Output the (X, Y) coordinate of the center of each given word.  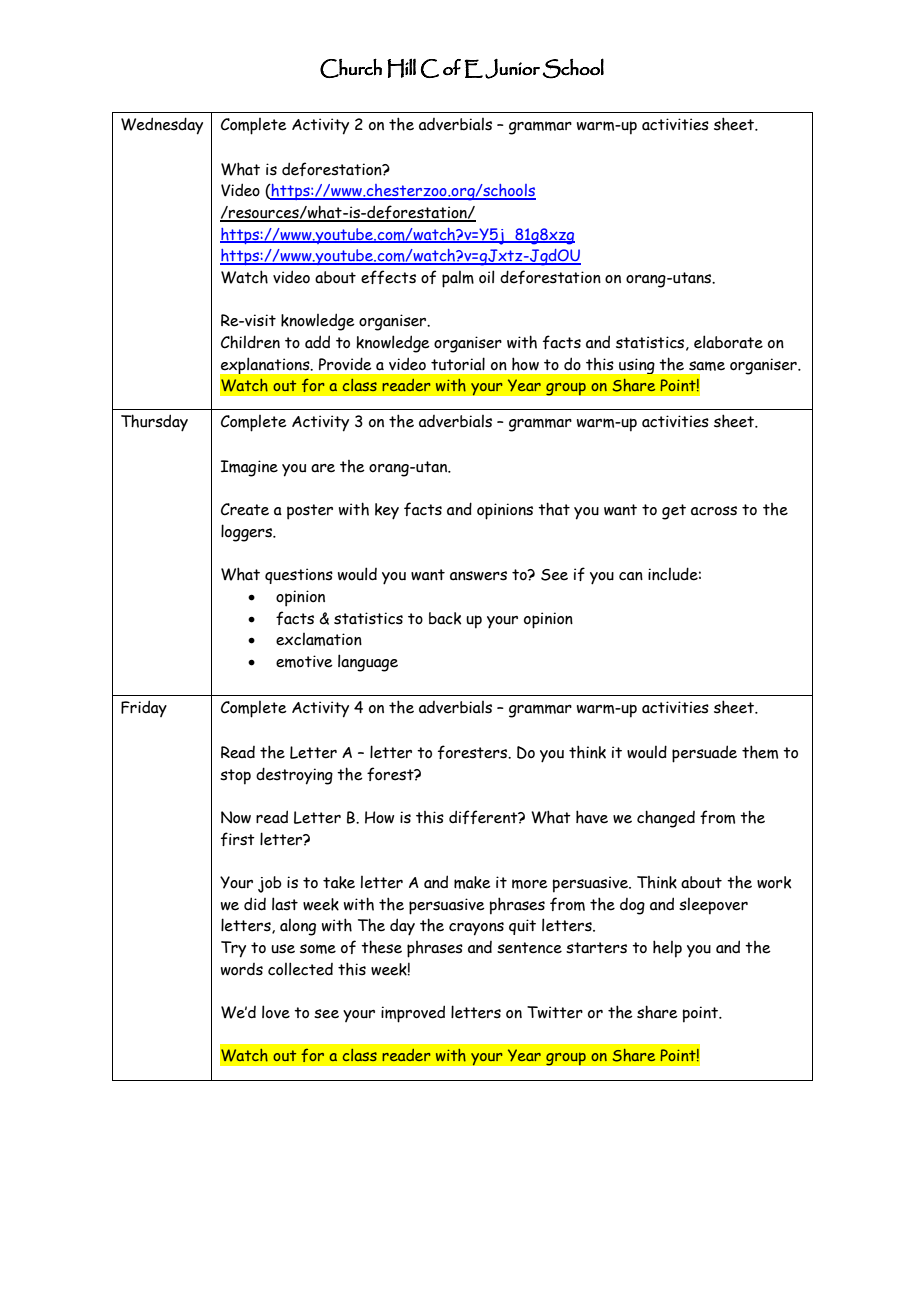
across (714, 511)
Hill (401, 68)
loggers (248, 533)
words (242, 969)
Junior (512, 69)
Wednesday (162, 126)
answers (478, 576)
